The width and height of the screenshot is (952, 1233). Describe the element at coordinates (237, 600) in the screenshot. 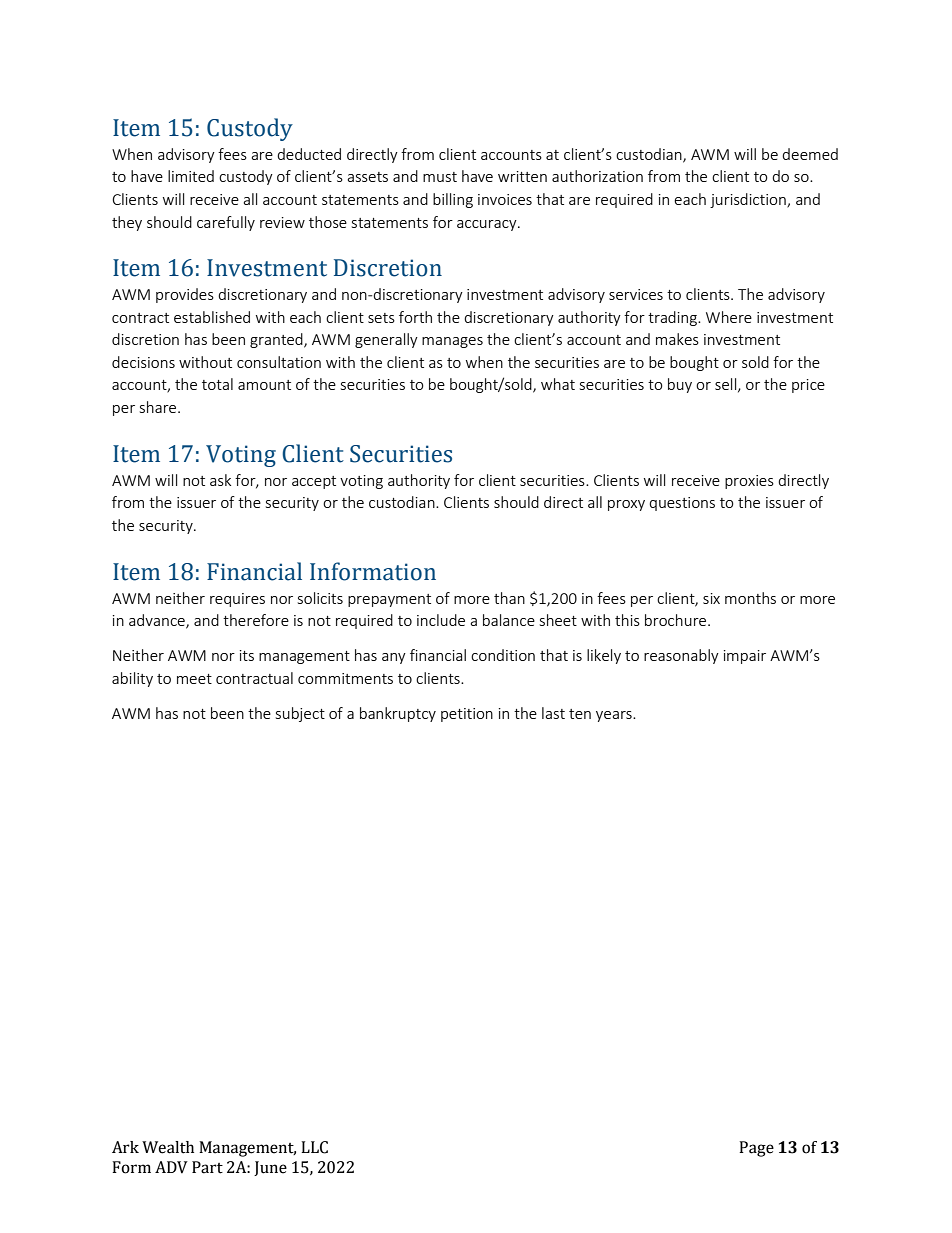

I see `requires` at that location.
